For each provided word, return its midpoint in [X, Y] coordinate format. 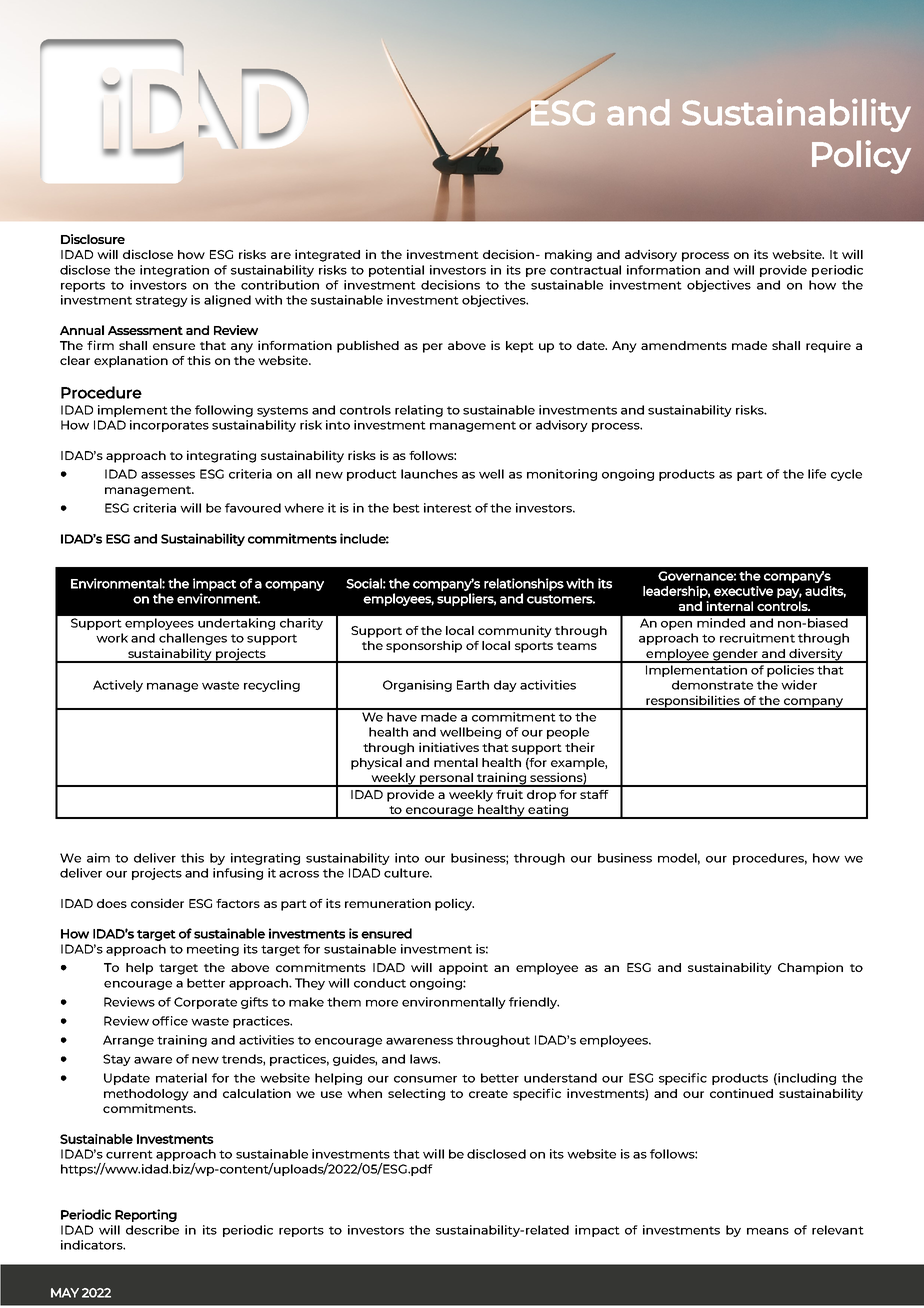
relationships [524, 584]
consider [157, 903]
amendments [684, 345]
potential [396, 271]
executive [743, 591]
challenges [193, 639]
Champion [810, 968]
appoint [463, 968]
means [768, 1231]
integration [174, 271]
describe [152, 1230]
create [488, 1094]
